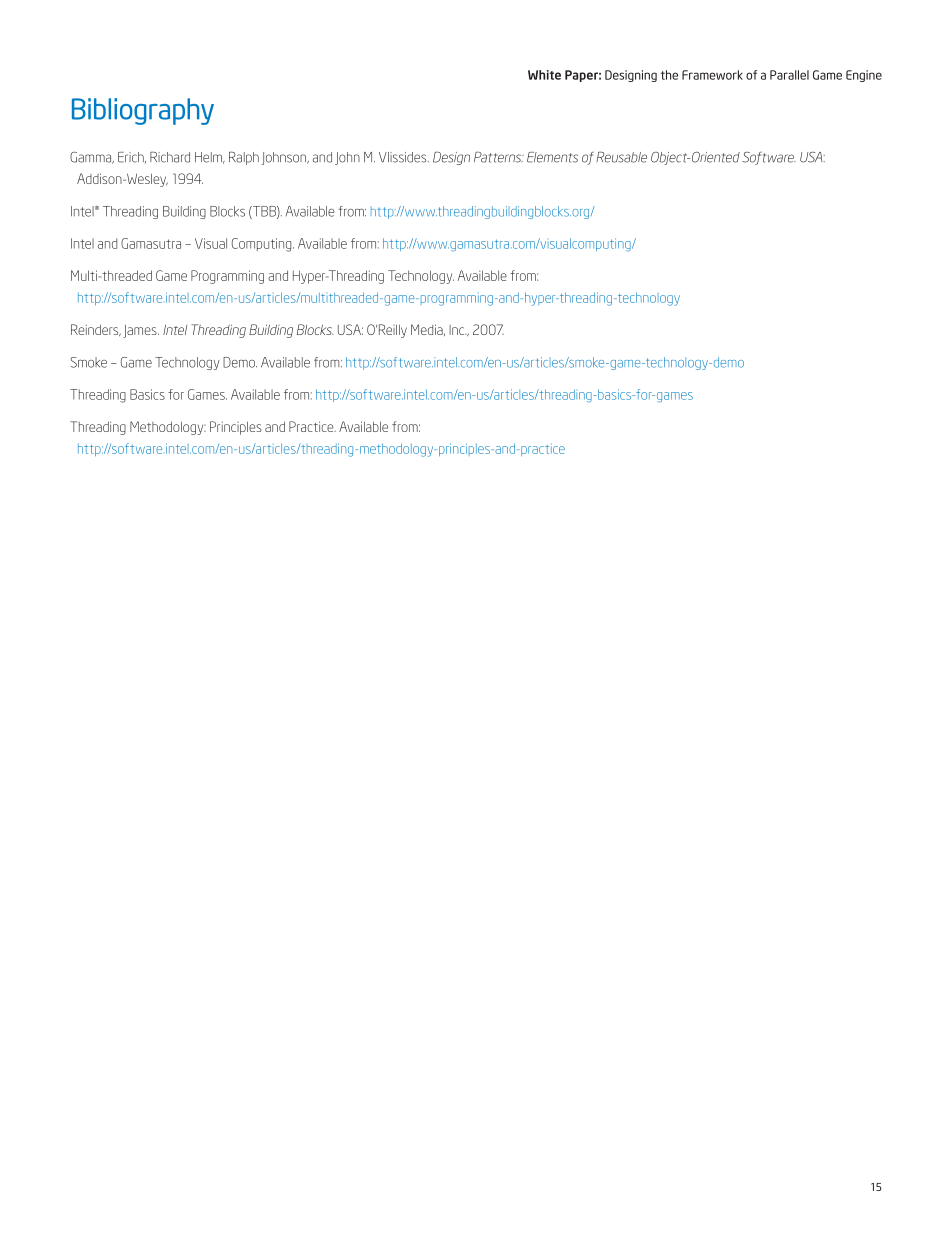 The width and height of the screenshot is (952, 1233). I want to click on White, so click(544, 75).
